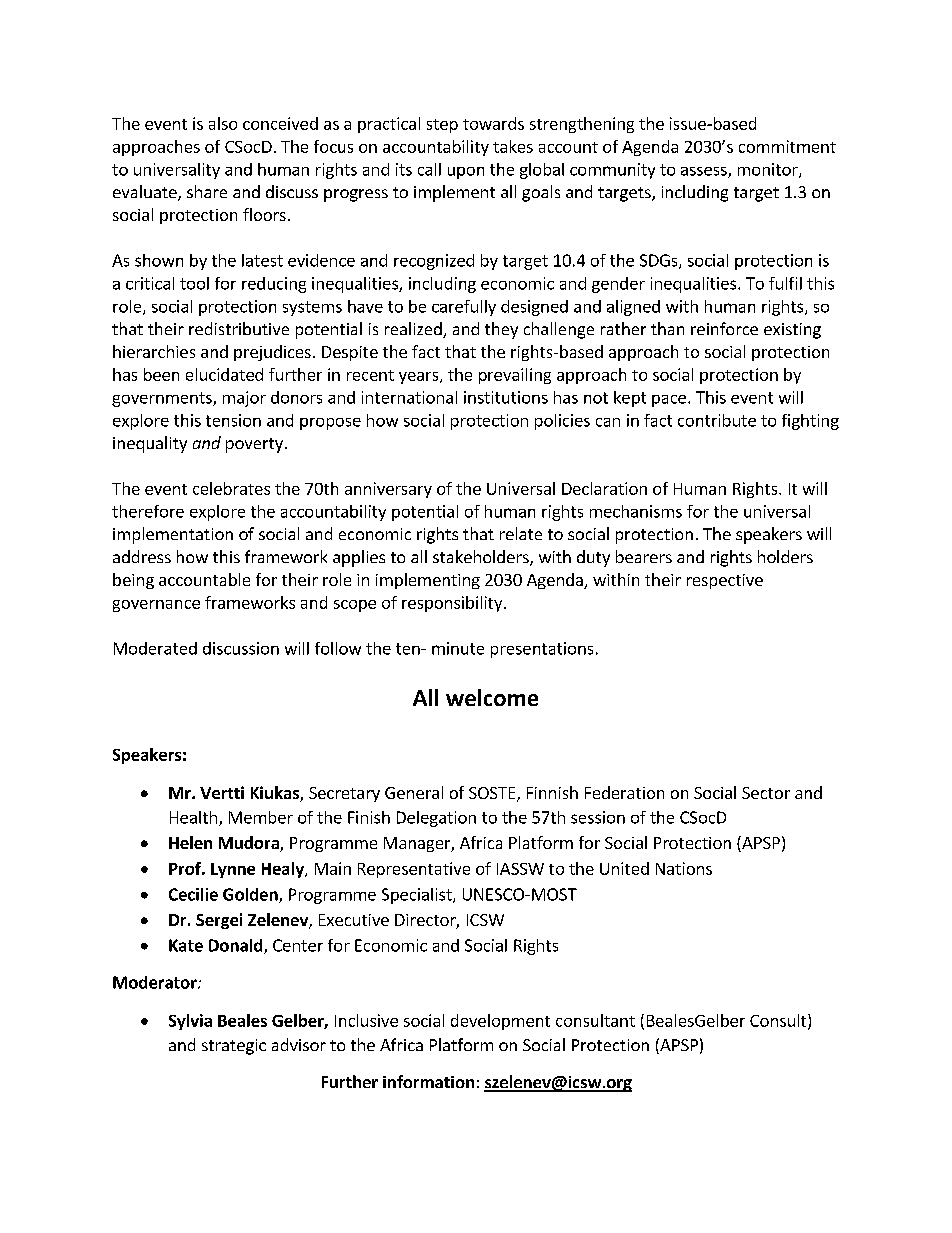 This document has width=952, height=1233. Describe the element at coordinates (705, 172) in the document. I see `assess` at that location.
